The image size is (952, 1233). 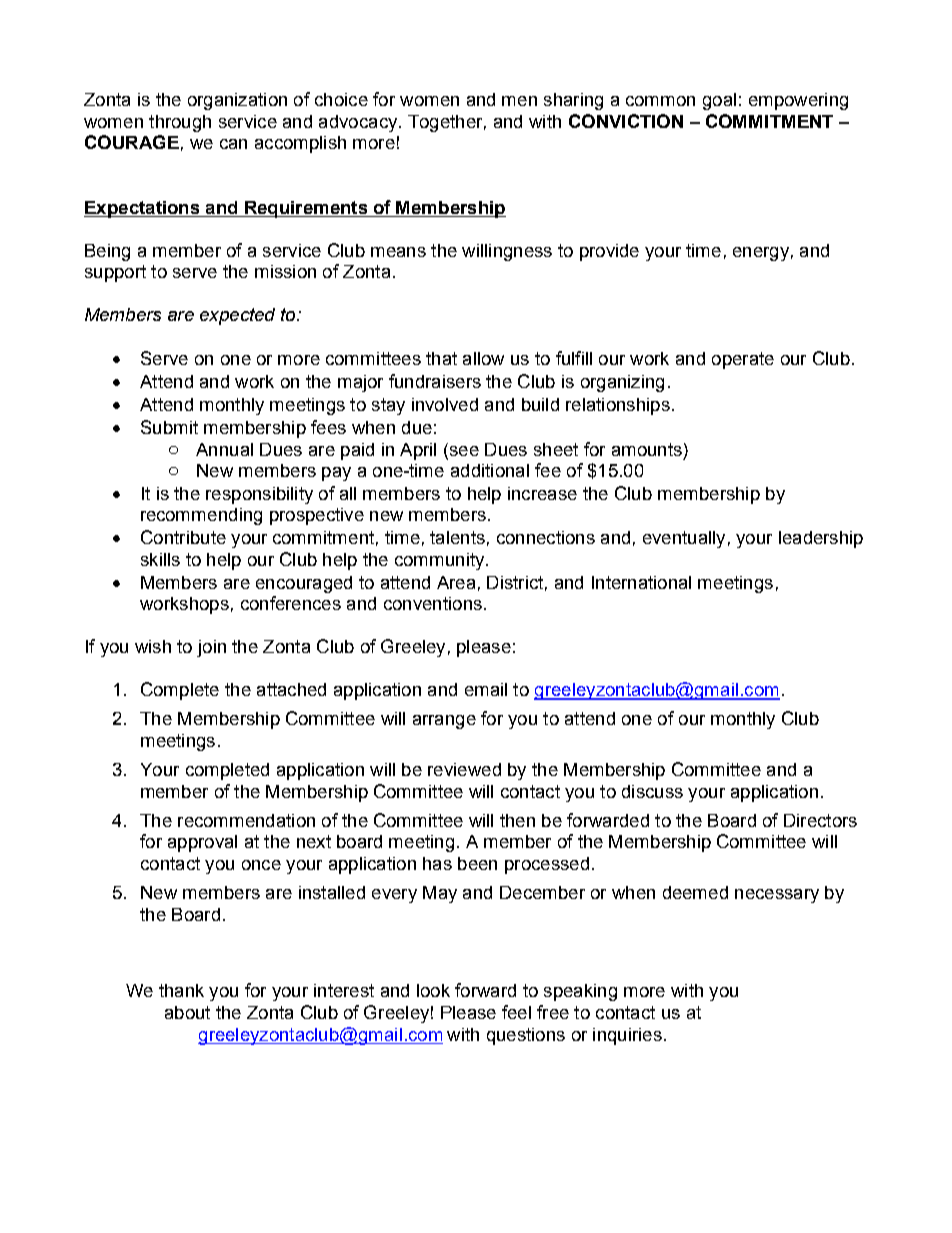 I want to click on advocacy, so click(x=359, y=123).
